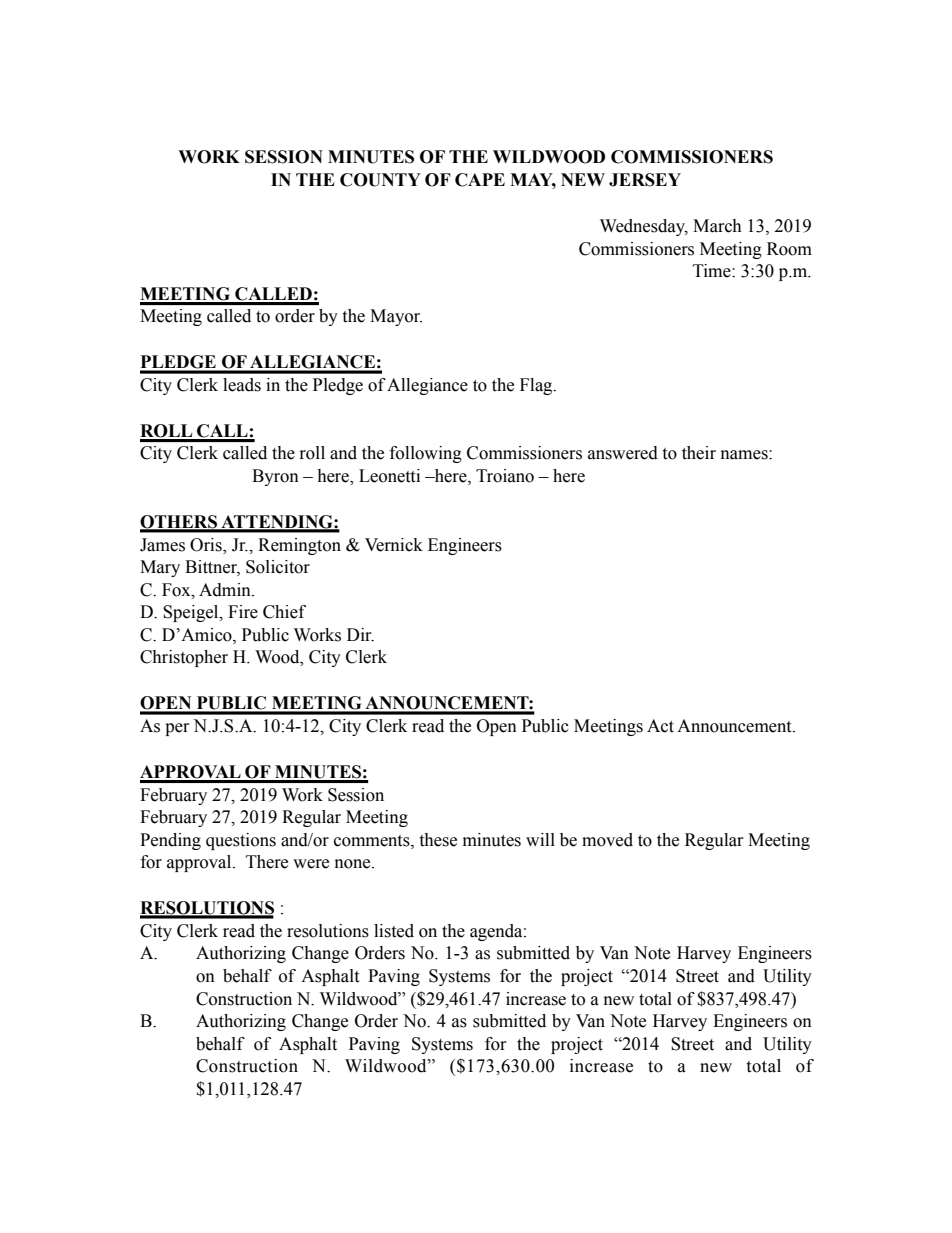  Describe the element at coordinates (360, 635) in the image. I see `Dir` at that location.
